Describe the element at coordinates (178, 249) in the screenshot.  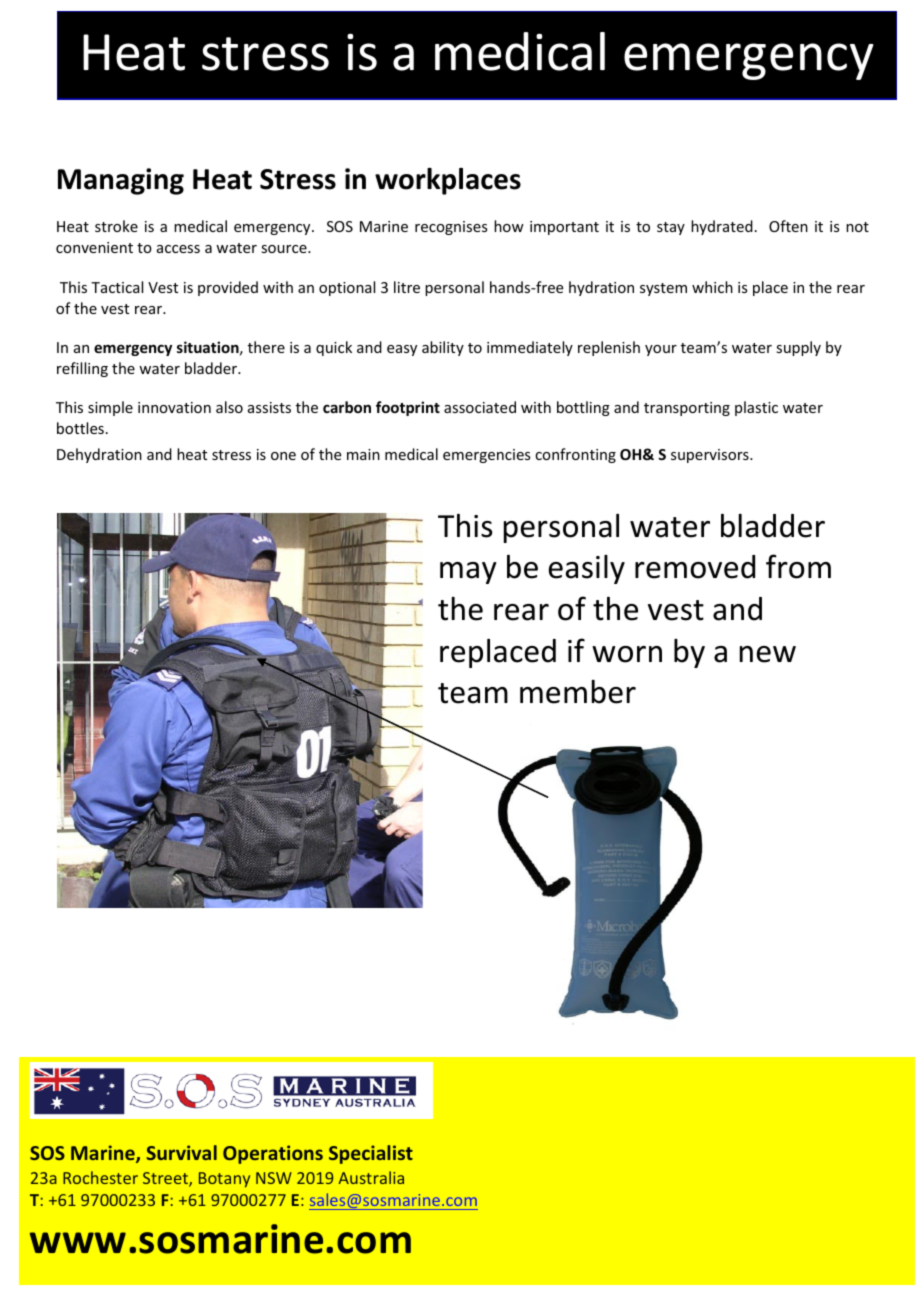
I see `access` at that location.
